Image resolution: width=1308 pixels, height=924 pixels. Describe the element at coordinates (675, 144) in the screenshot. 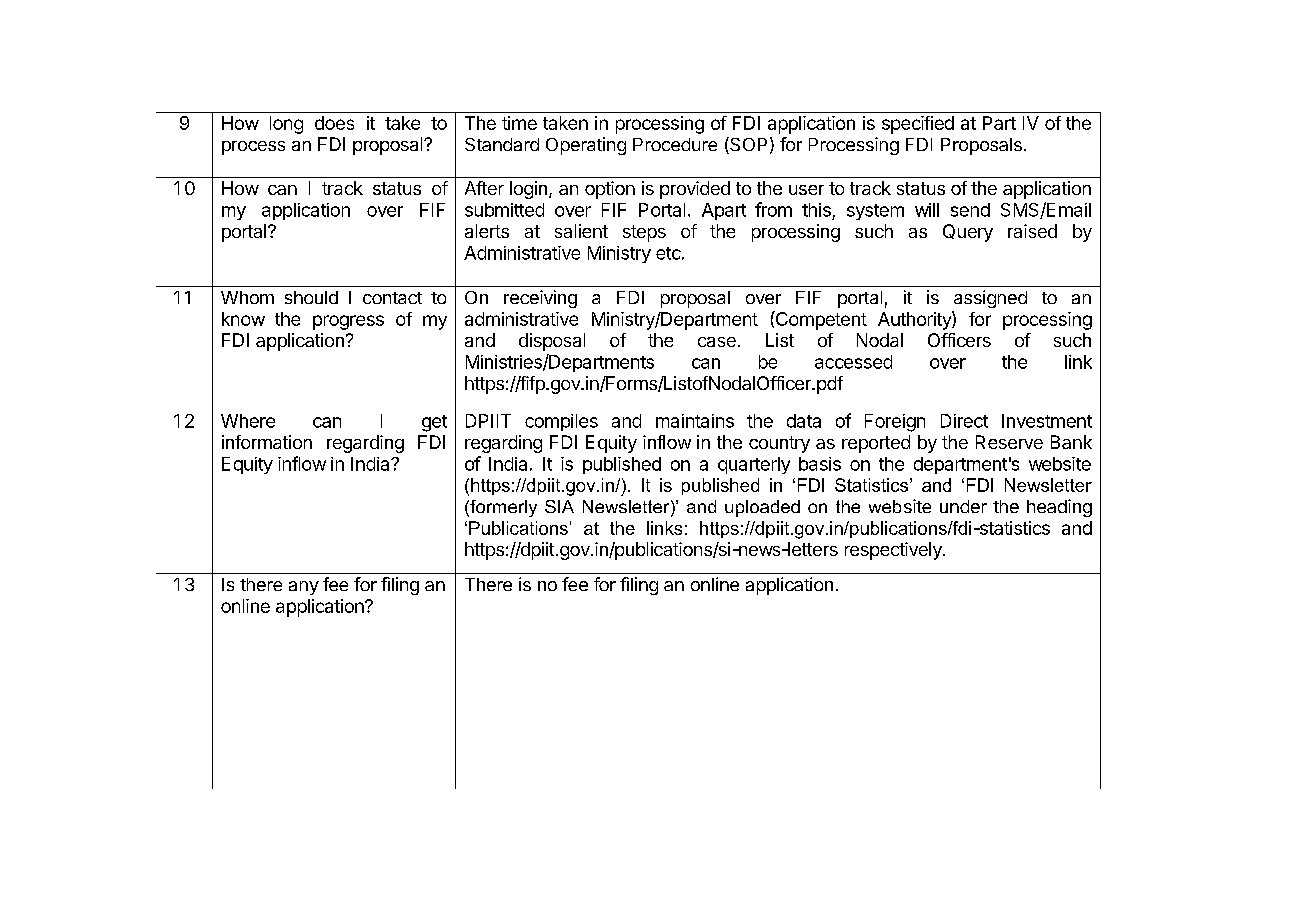

I see `Procedure` at that location.
